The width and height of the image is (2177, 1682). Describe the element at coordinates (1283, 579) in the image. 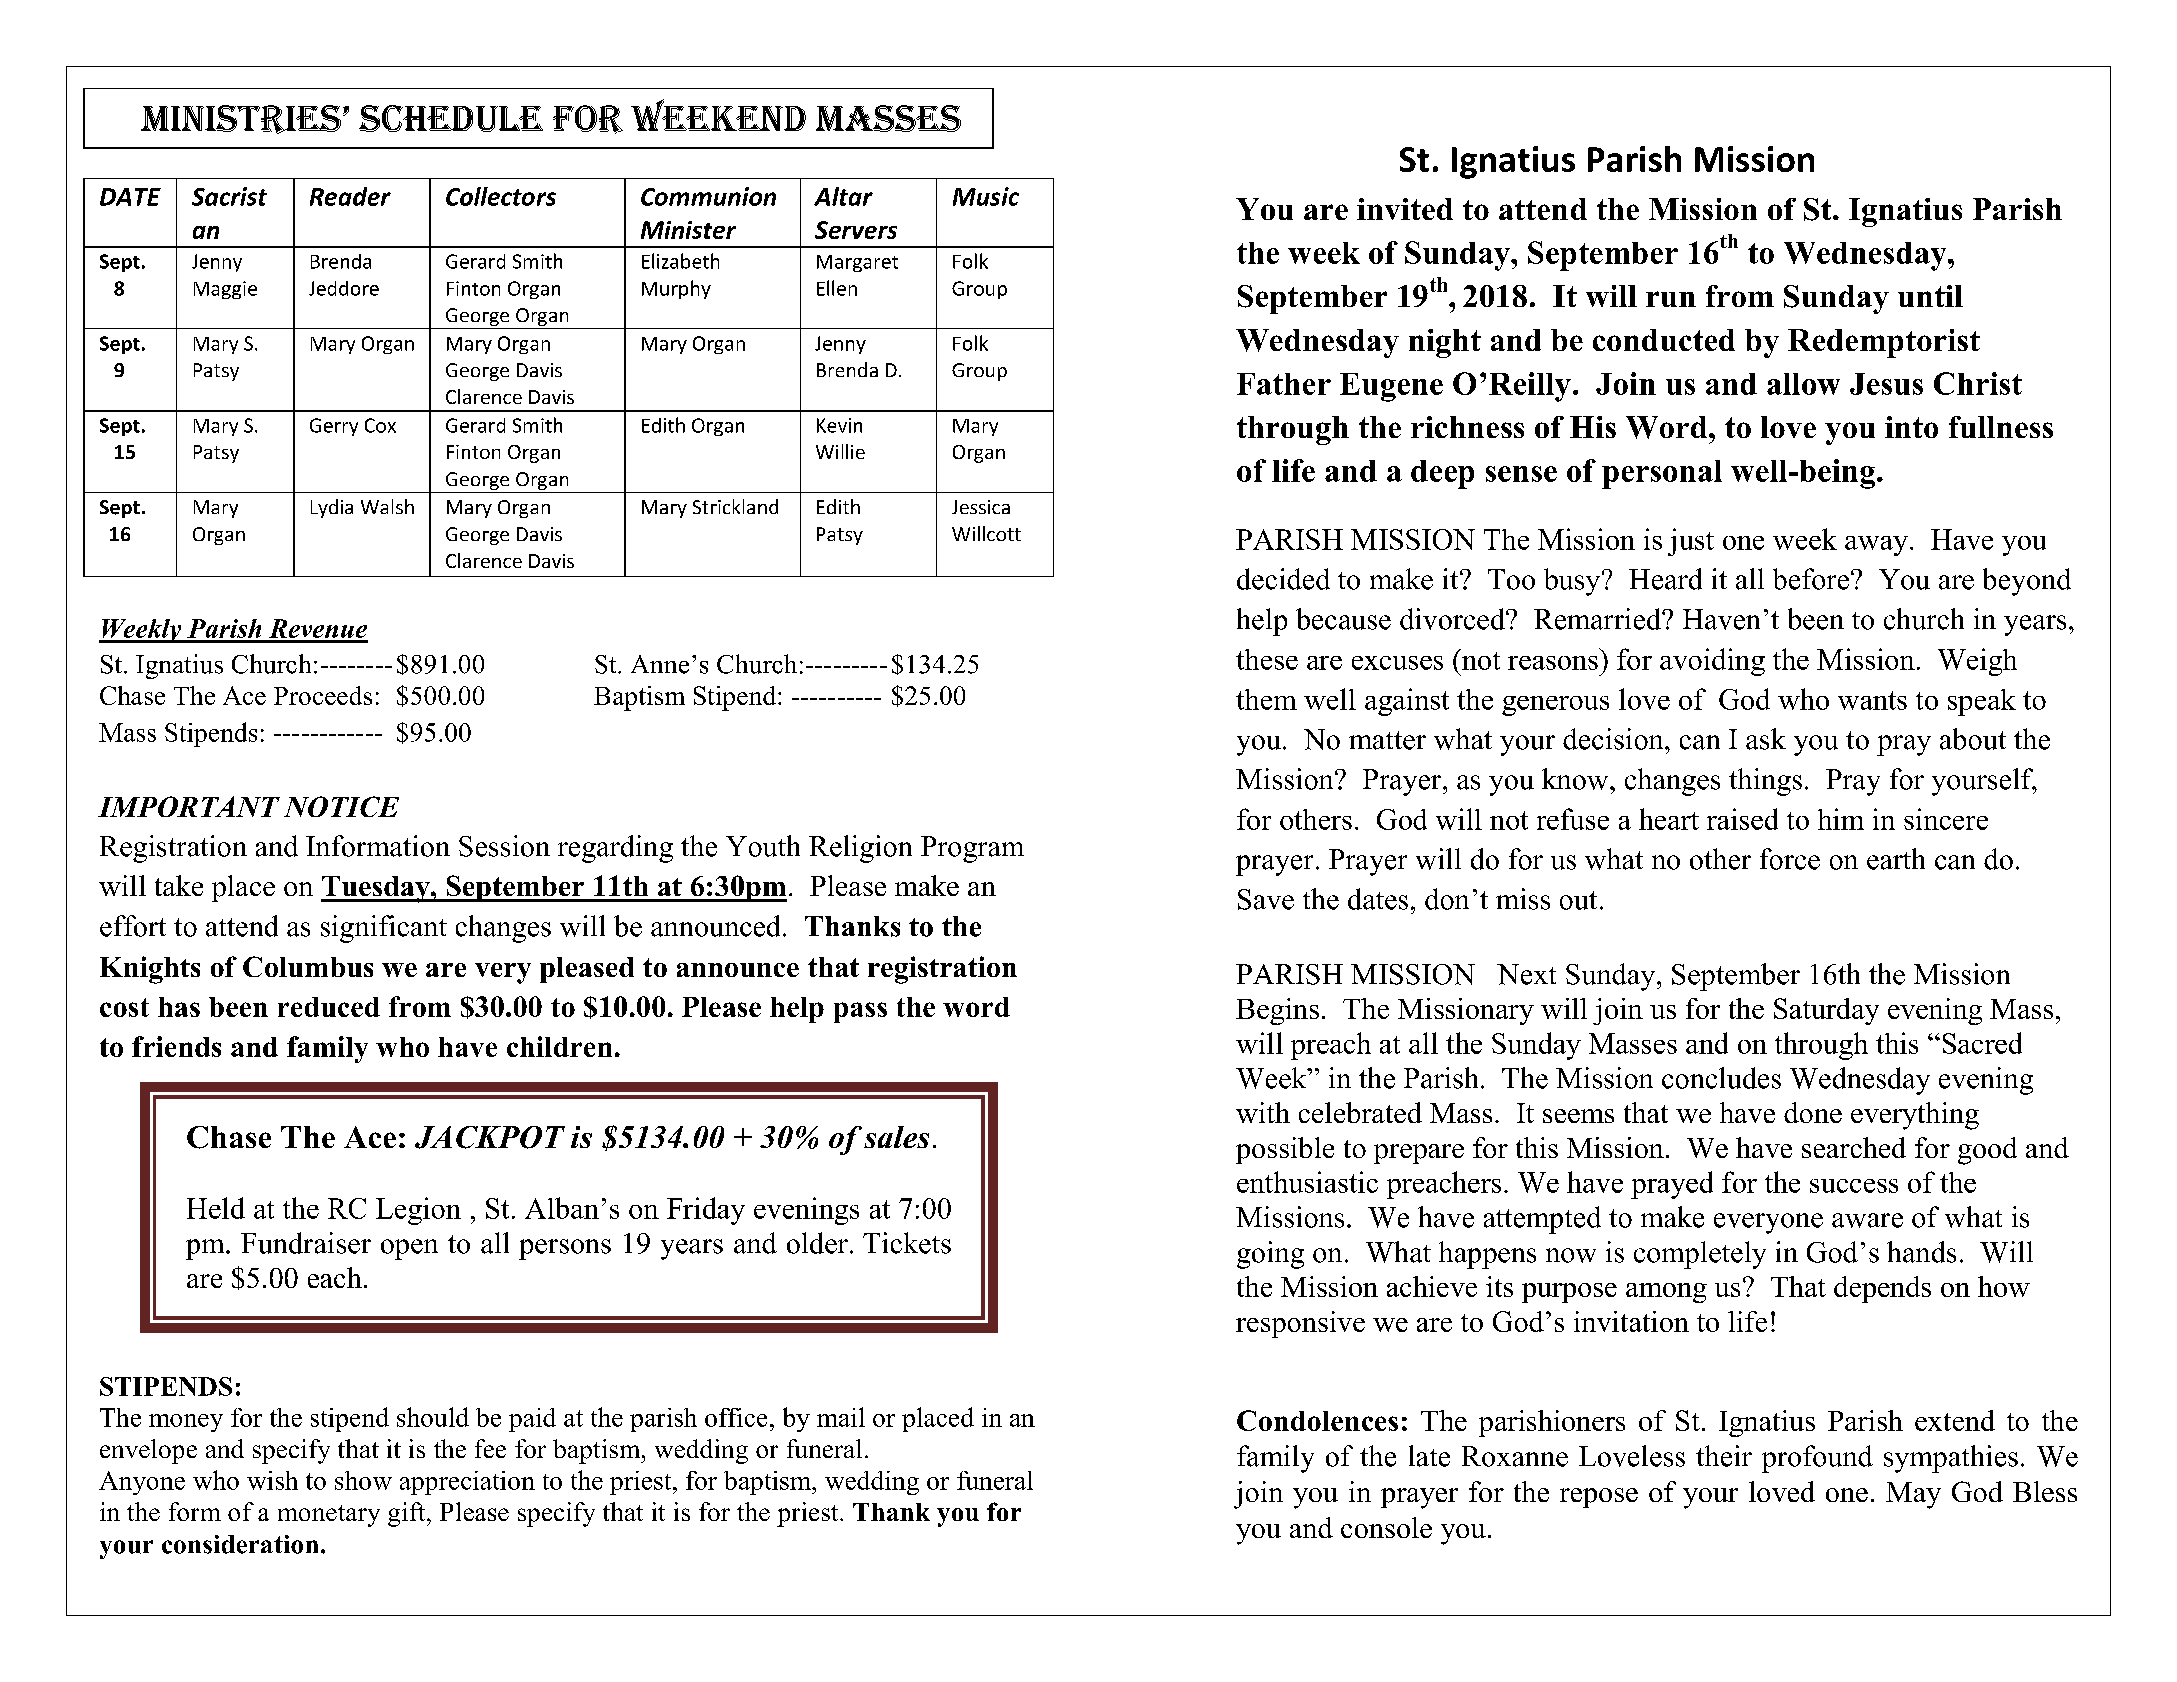

I see `decided` at that location.
